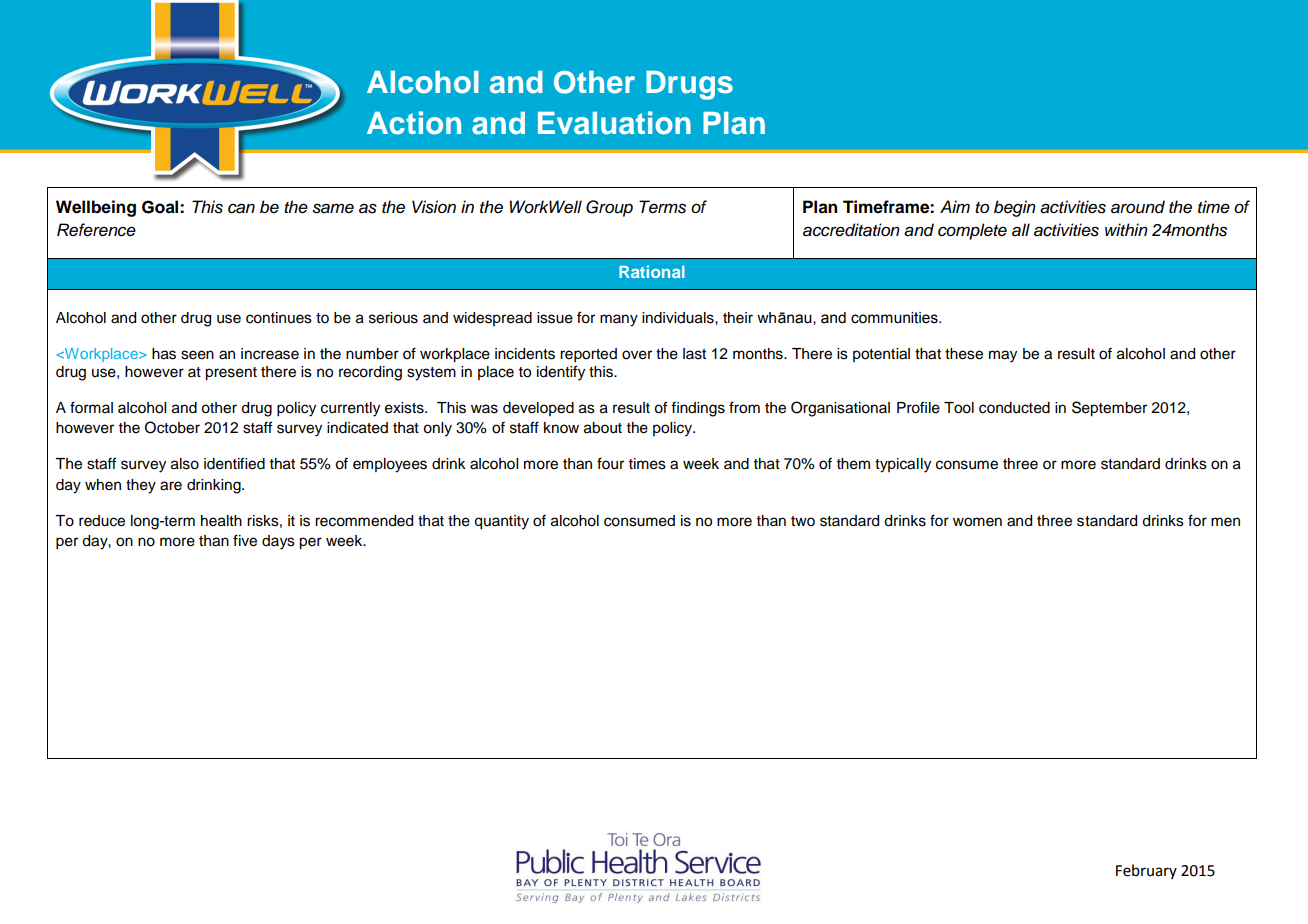 The image size is (1308, 924). Describe the element at coordinates (1015, 208) in the screenshot. I see `begin` at that location.
